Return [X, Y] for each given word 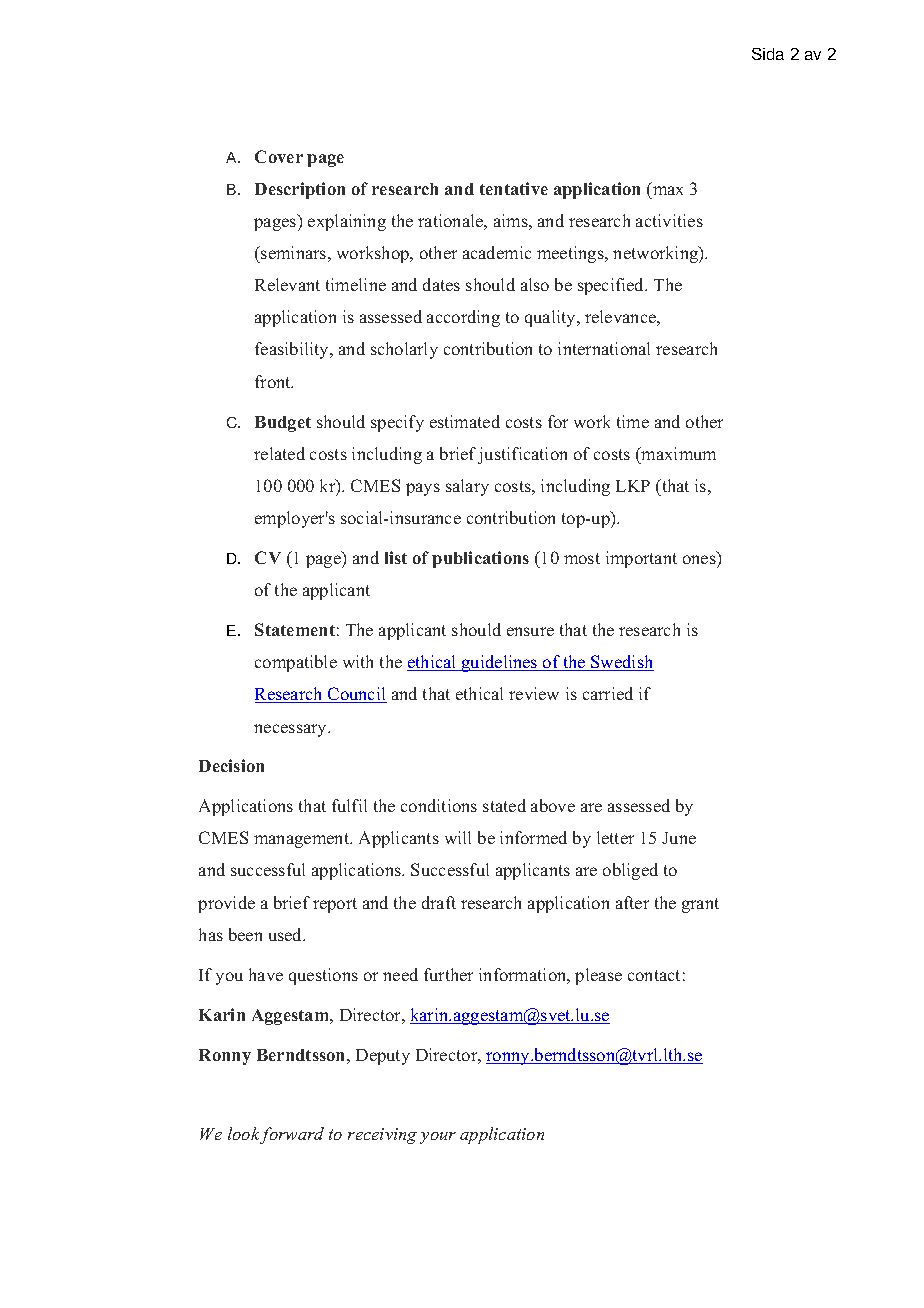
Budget [283, 424]
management [303, 840]
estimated [465, 421]
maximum [677, 453]
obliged [630, 871]
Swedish [621, 663]
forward [292, 1135]
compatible [296, 663]
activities [669, 220]
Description [300, 190]
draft [439, 902]
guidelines [500, 663]
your [438, 1138]
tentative [514, 188]
